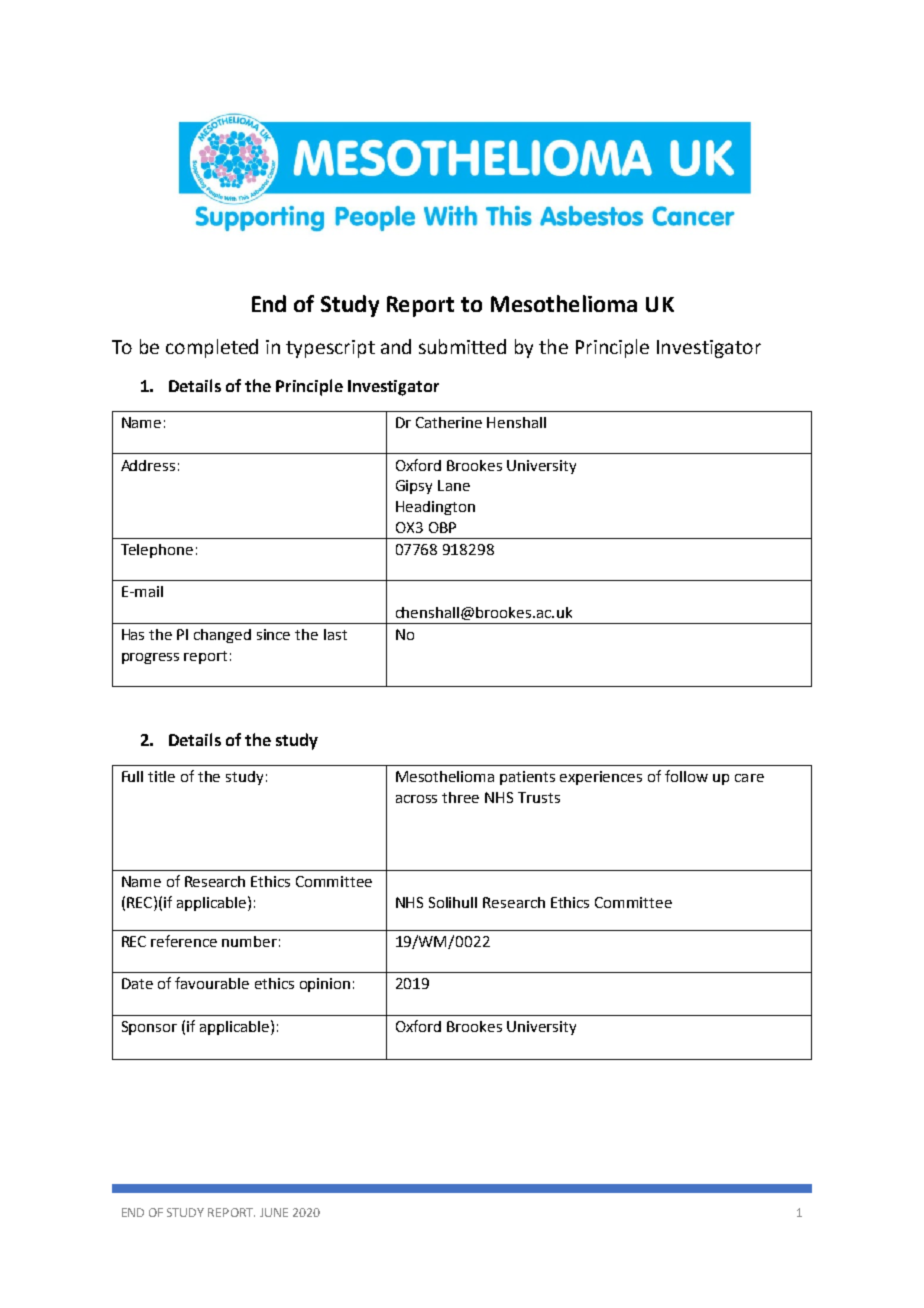 The width and height of the document is (924, 1308). Describe the element at coordinates (462, 346) in the document. I see `submitted` at that location.
